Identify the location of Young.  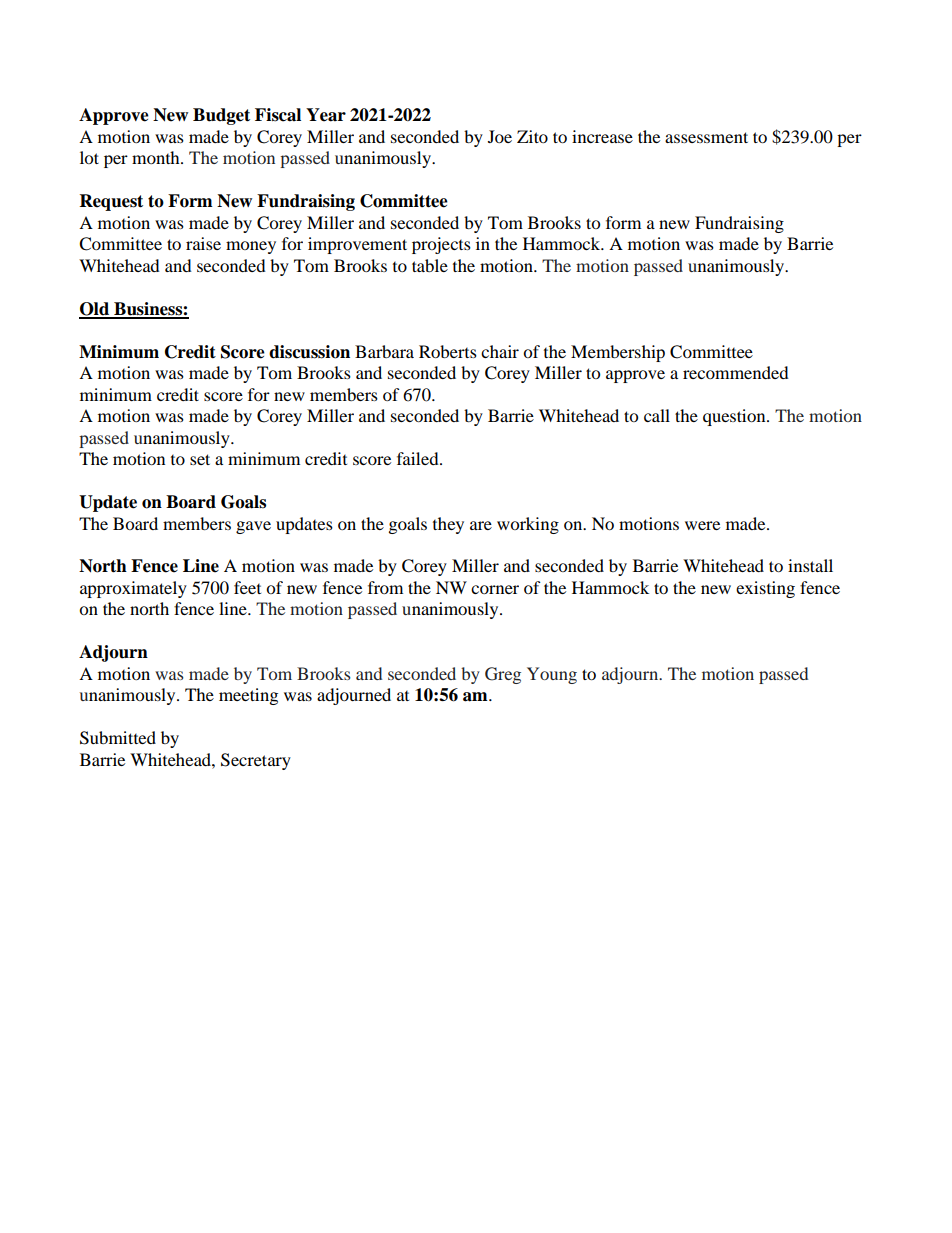
(552, 675).
